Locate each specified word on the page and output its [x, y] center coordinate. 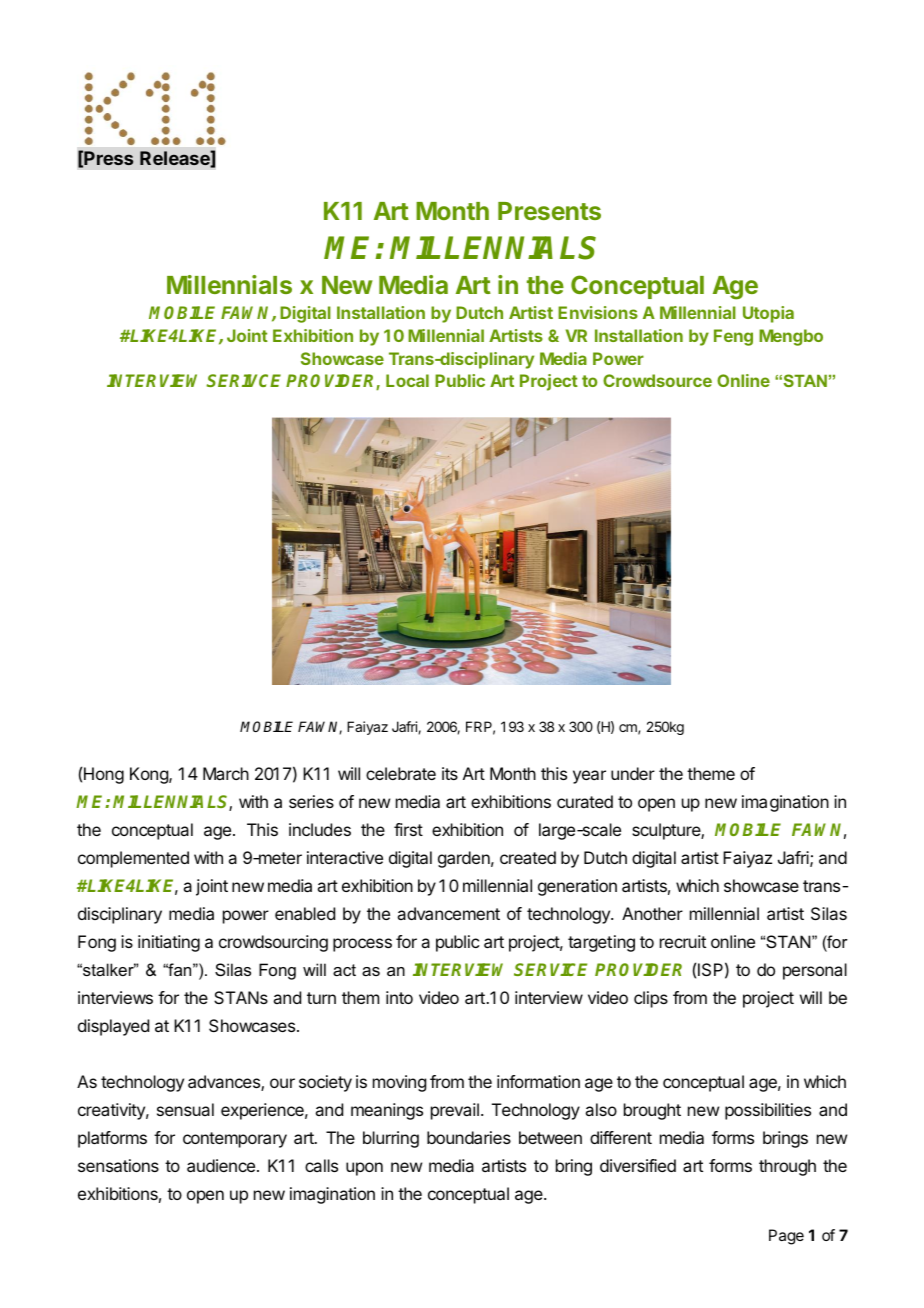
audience [221, 1165]
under [633, 773]
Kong [150, 775]
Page [786, 1237]
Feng [733, 337]
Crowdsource [657, 380]
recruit [683, 941]
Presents [549, 211]
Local [407, 380]
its [450, 773]
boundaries [469, 1137]
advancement [448, 913]
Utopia [768, 314]
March [226, 773]
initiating [169, 943]
